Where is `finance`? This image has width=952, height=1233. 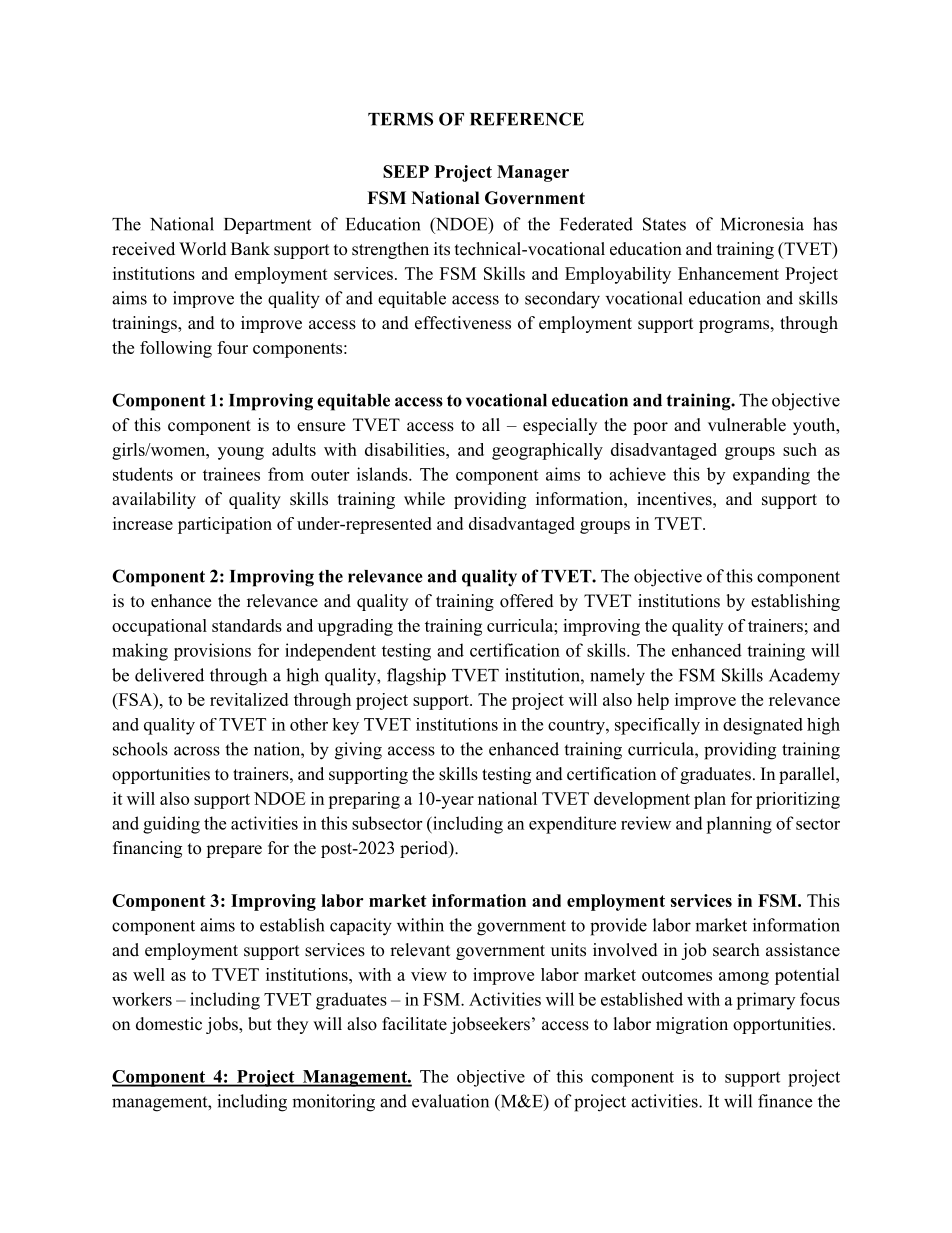
finance is located at coordinates (785, 1101).
